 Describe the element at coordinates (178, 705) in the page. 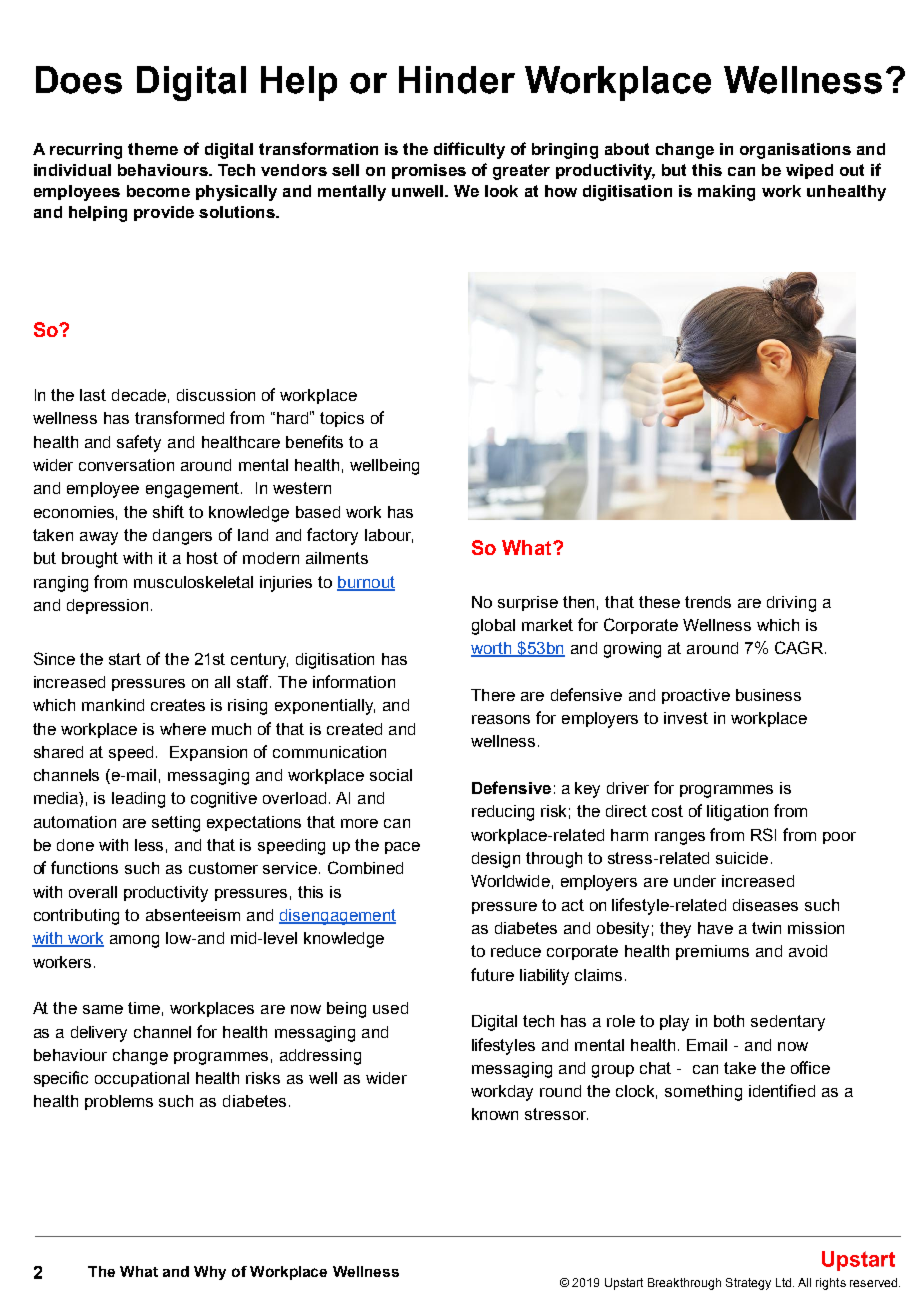

I see `creates` at that location.
